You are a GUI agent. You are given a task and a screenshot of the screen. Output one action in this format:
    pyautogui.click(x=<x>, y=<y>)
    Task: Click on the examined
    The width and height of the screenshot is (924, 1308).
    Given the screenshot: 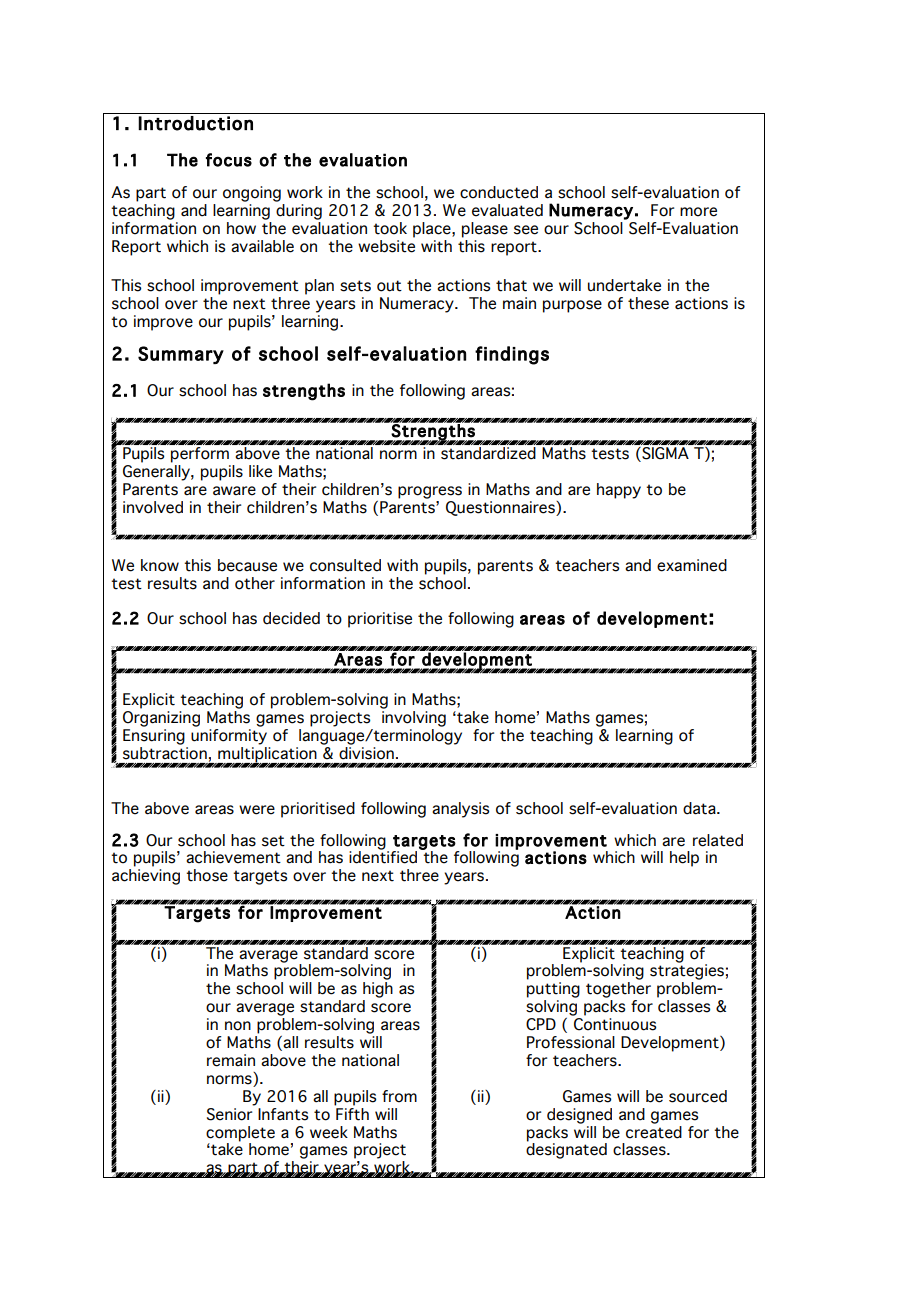 What is the action you would take?
    pyautogui.click(x=692, y=565)
